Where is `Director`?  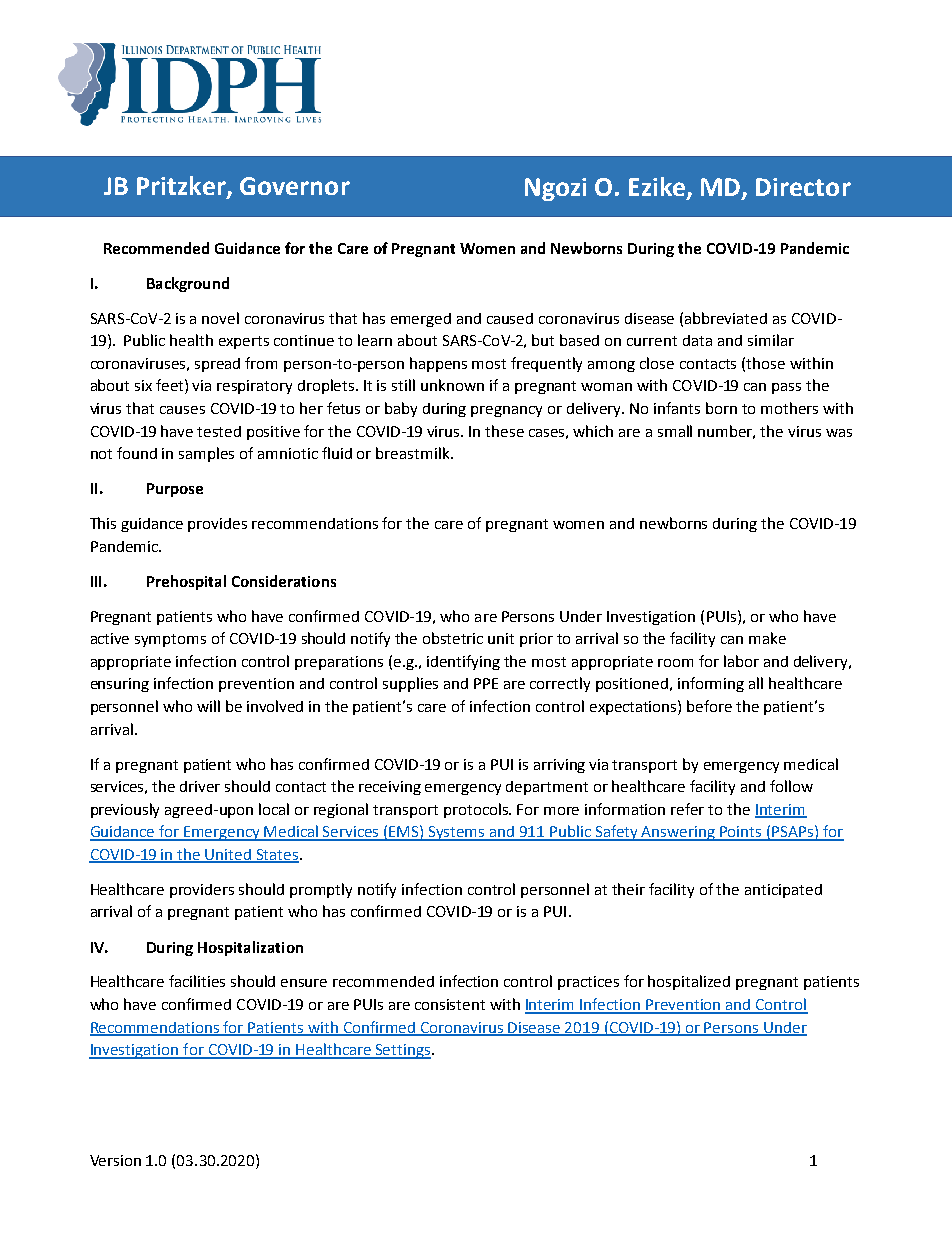 Director is located at coordinates (803, 187).
